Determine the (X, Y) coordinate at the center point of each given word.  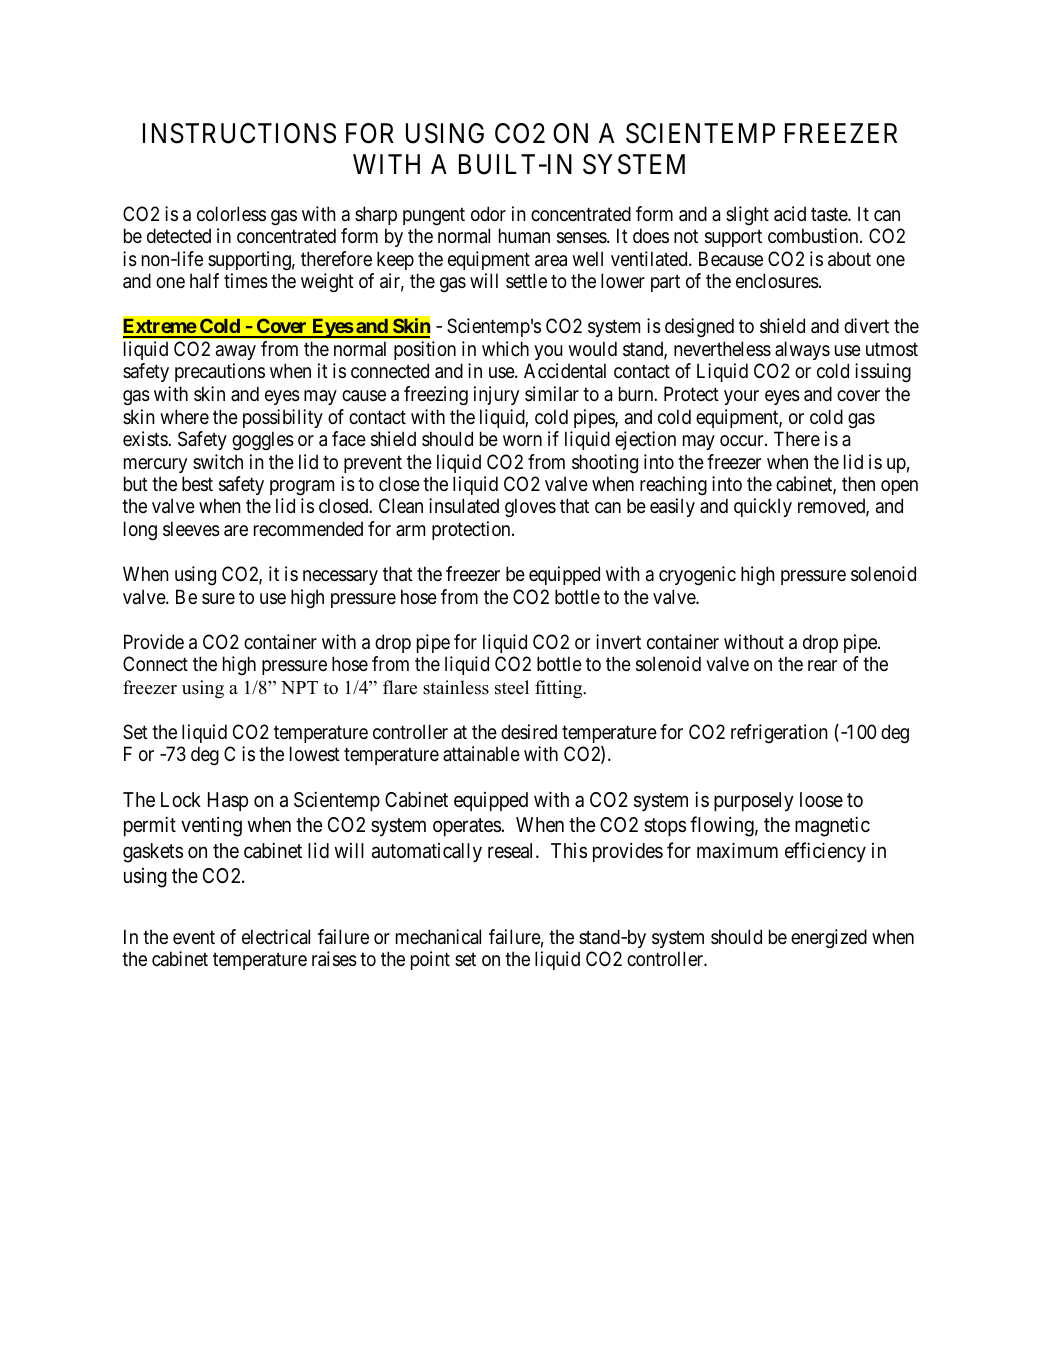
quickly (763, 507)
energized (829, 938)
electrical (276, 937)
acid (790, 214)
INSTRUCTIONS (239, 133)
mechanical (438, 937)
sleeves (191, 529)
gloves (530, 508)
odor (488, 213)
